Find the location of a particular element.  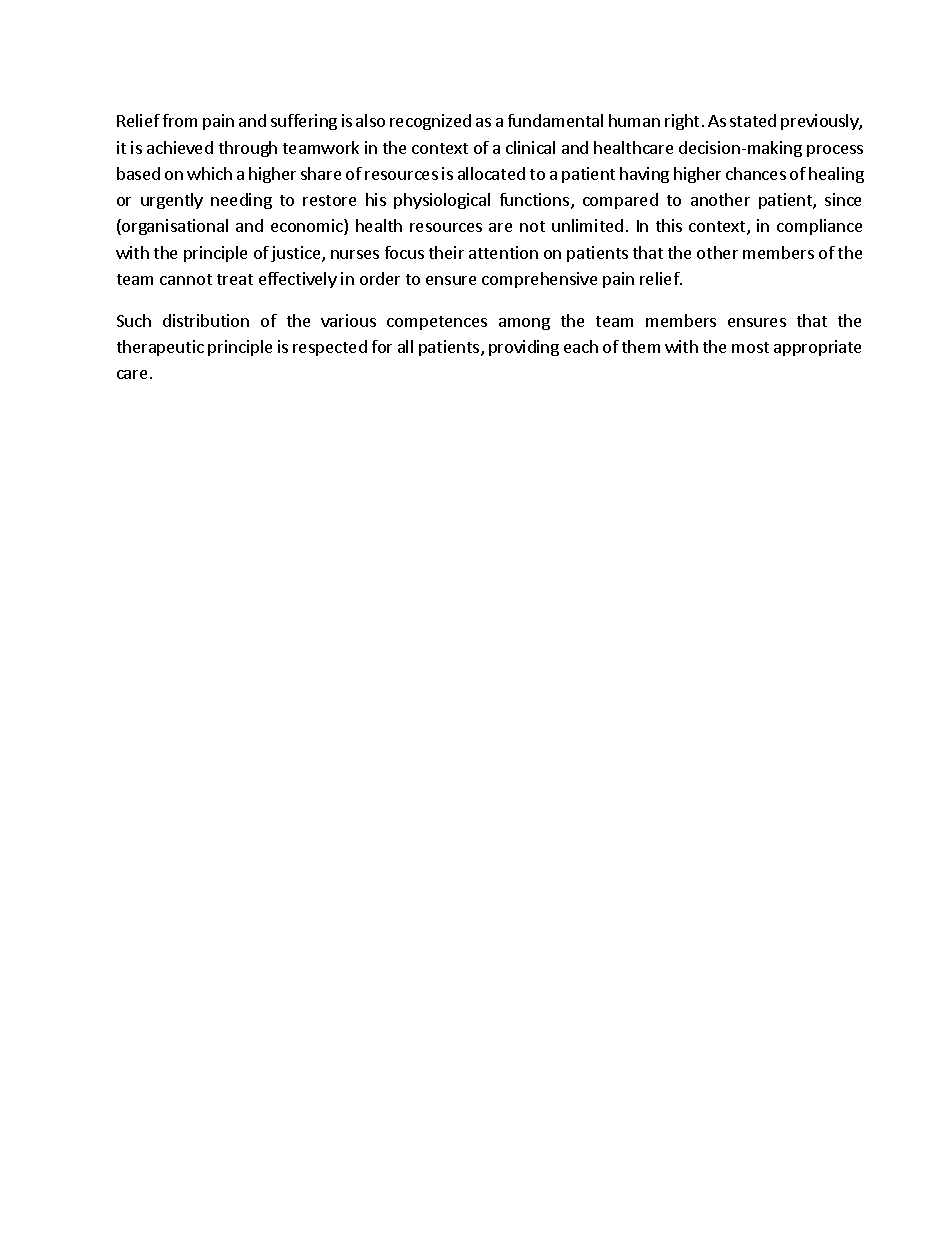

stated is located at coordinates (753, 120).
